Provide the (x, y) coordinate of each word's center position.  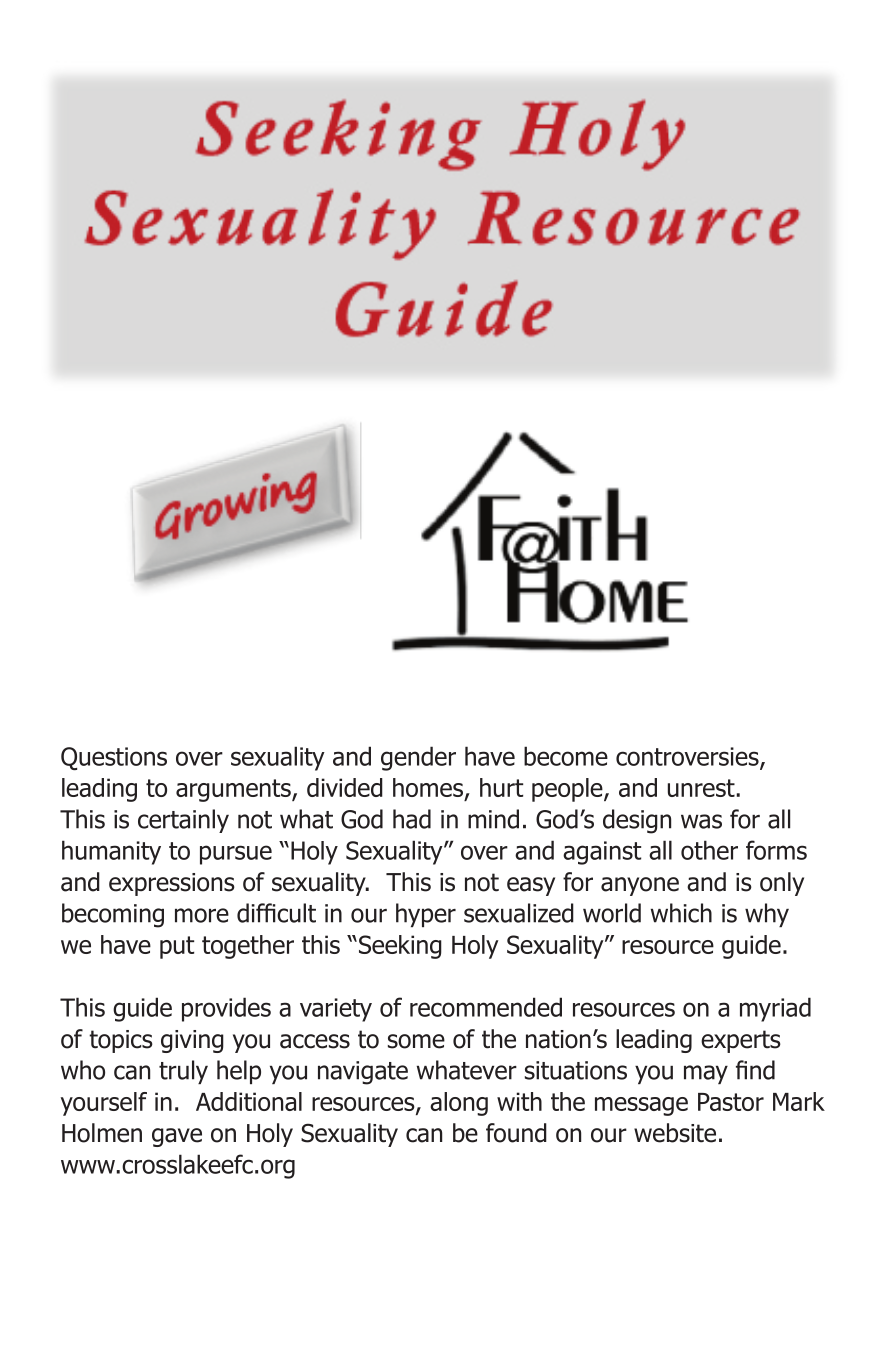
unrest (702, 788)
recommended (486, 1007)
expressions (172, 884)
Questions (114, 758)
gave (177, 1137)
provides (226, 1009)
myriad (775, 1009)
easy (531, 886)
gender (418, 758)
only (782, 884)
